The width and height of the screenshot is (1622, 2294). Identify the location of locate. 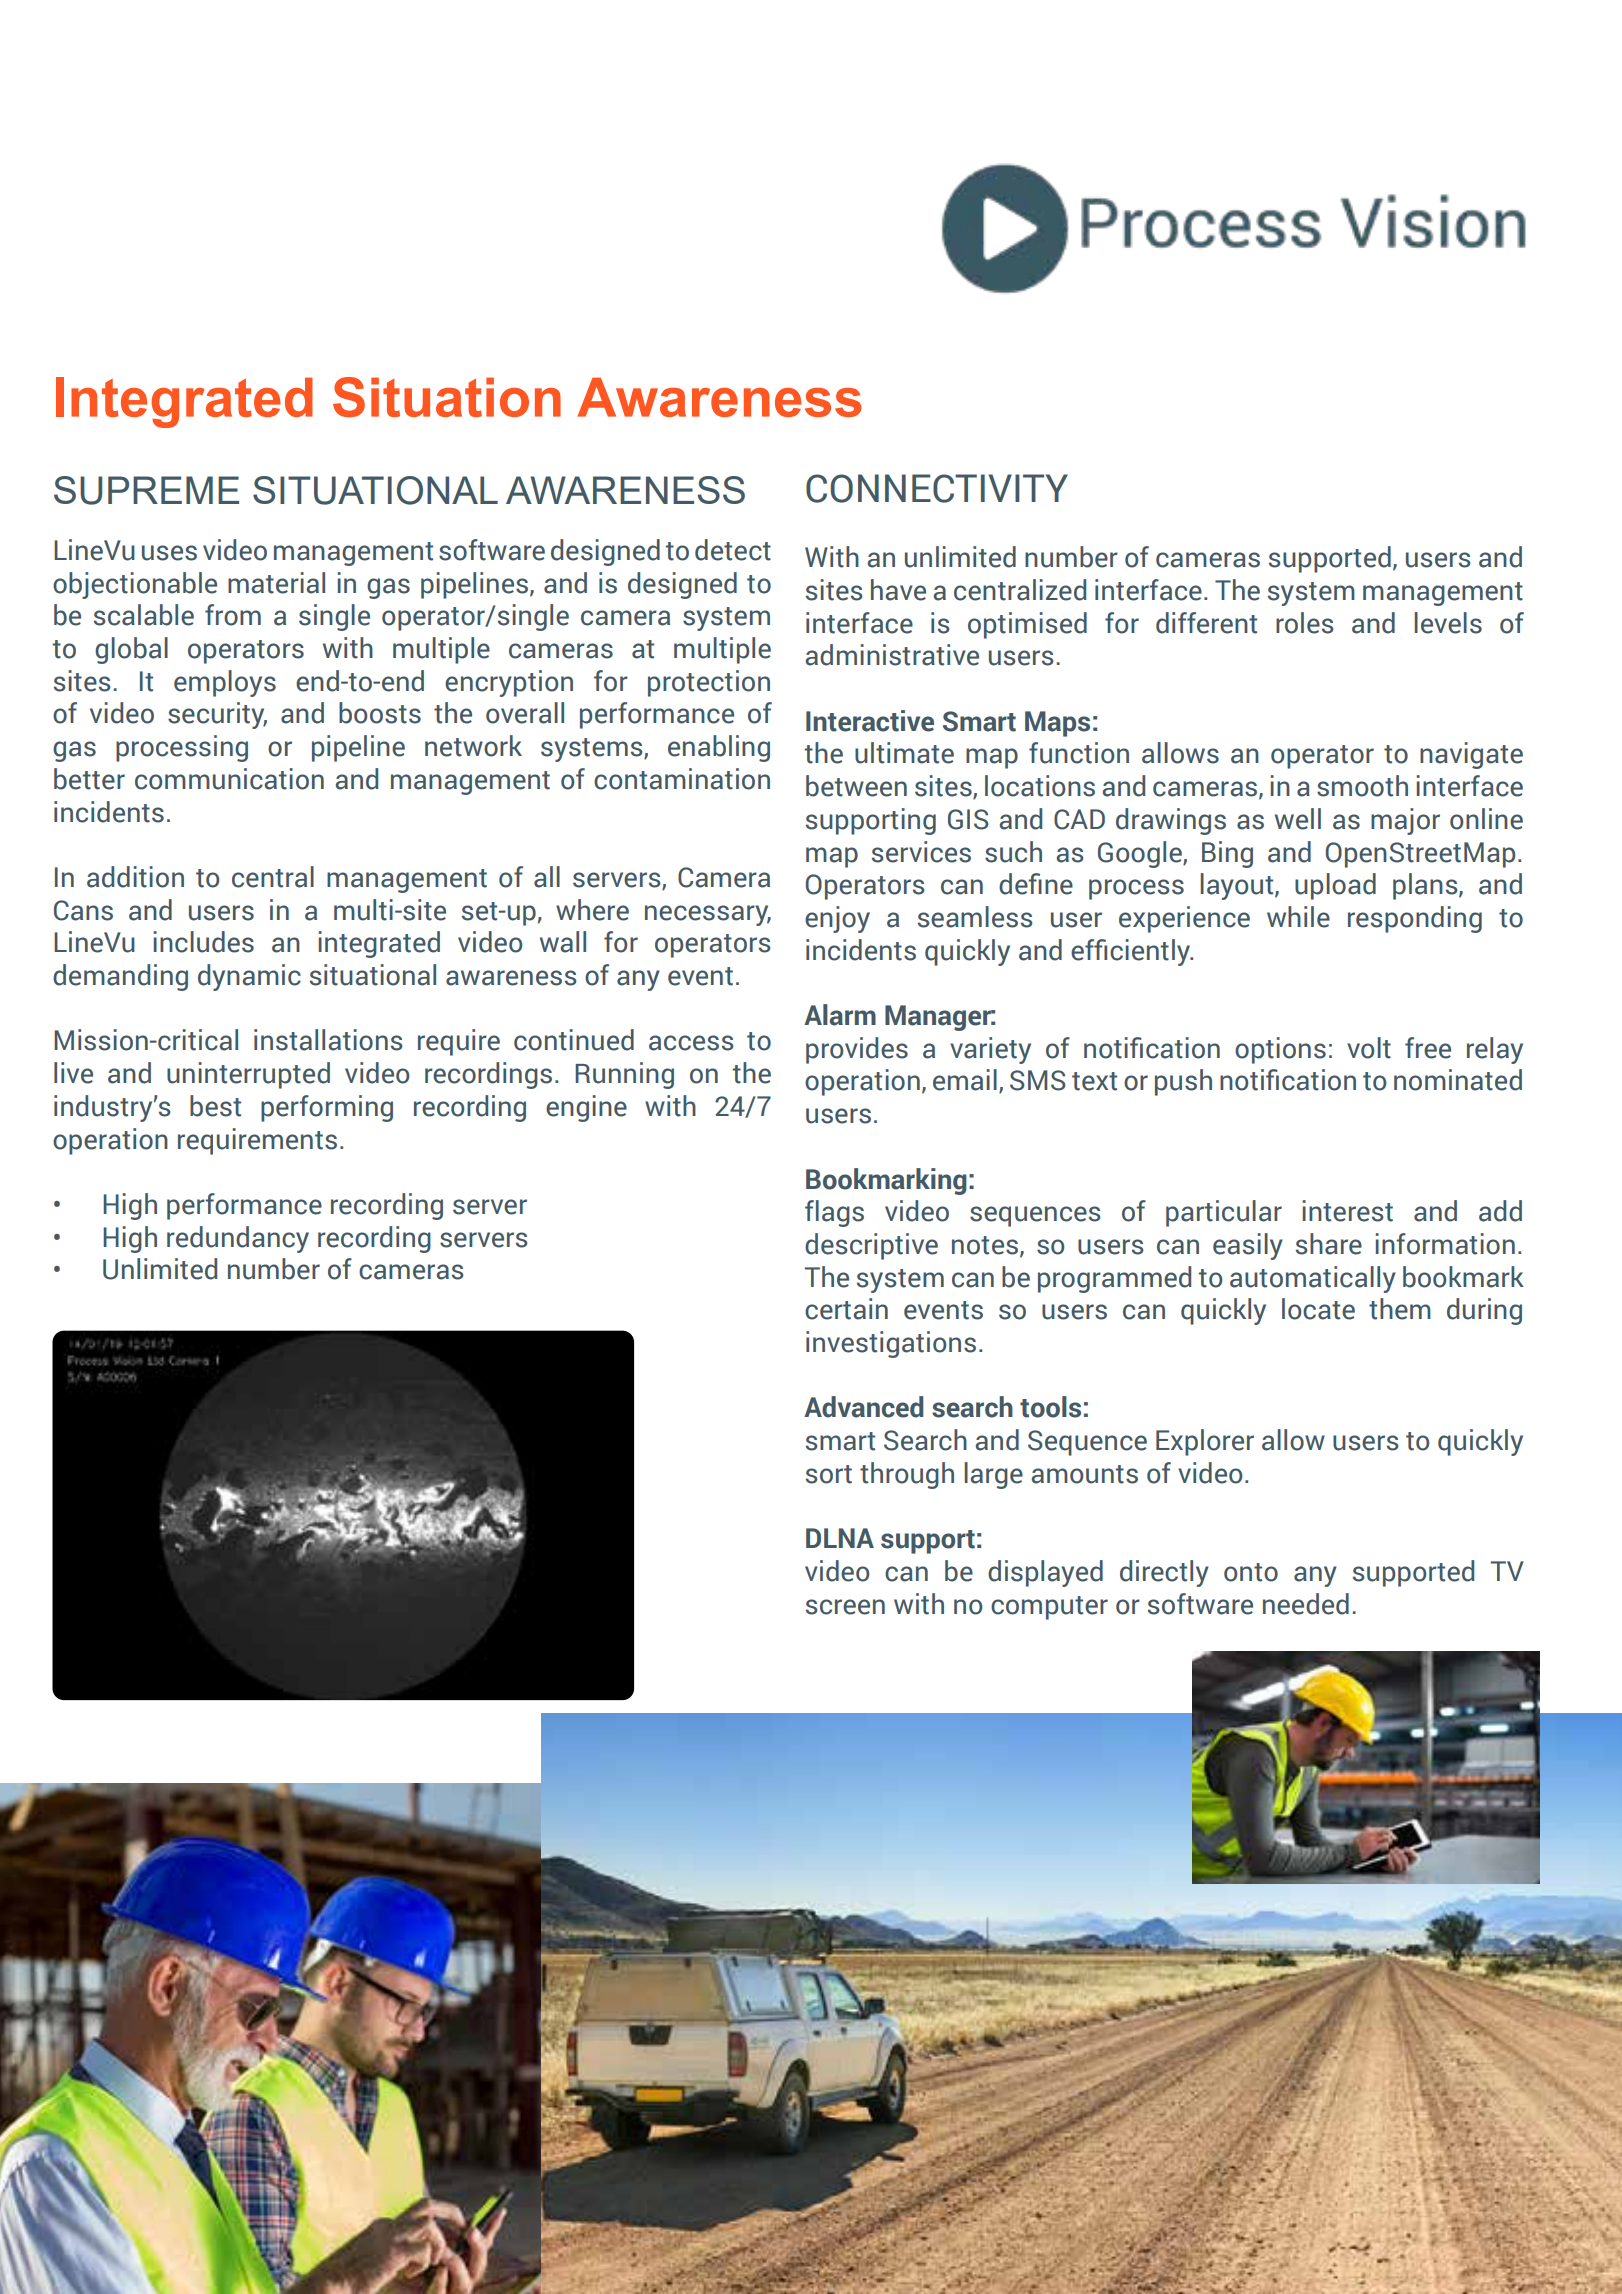
(1318, 1309).
